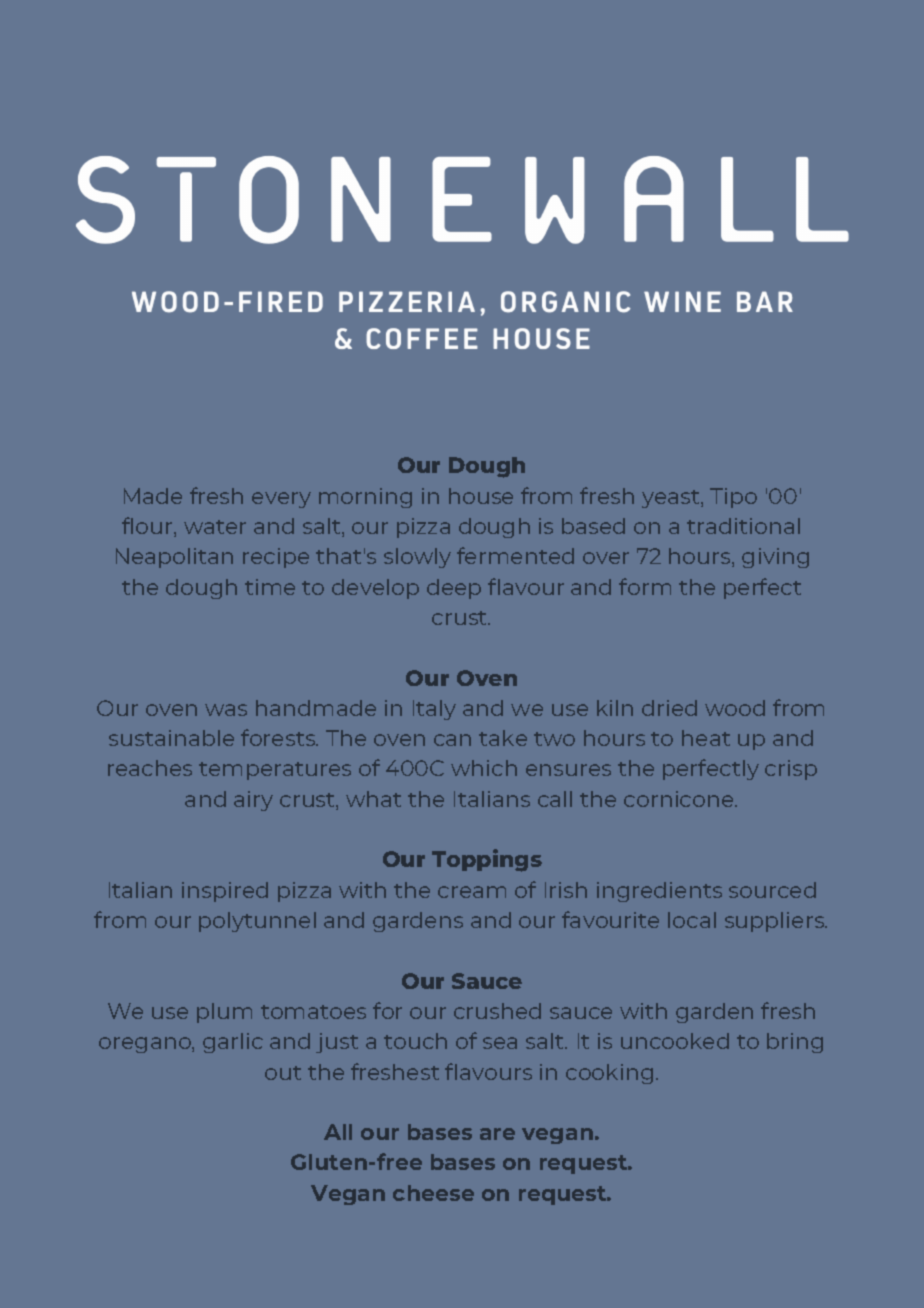 The image size is (924, 1308). Describe the element at coordinates (224, 1013) in the image. I see `plum` at that location.
